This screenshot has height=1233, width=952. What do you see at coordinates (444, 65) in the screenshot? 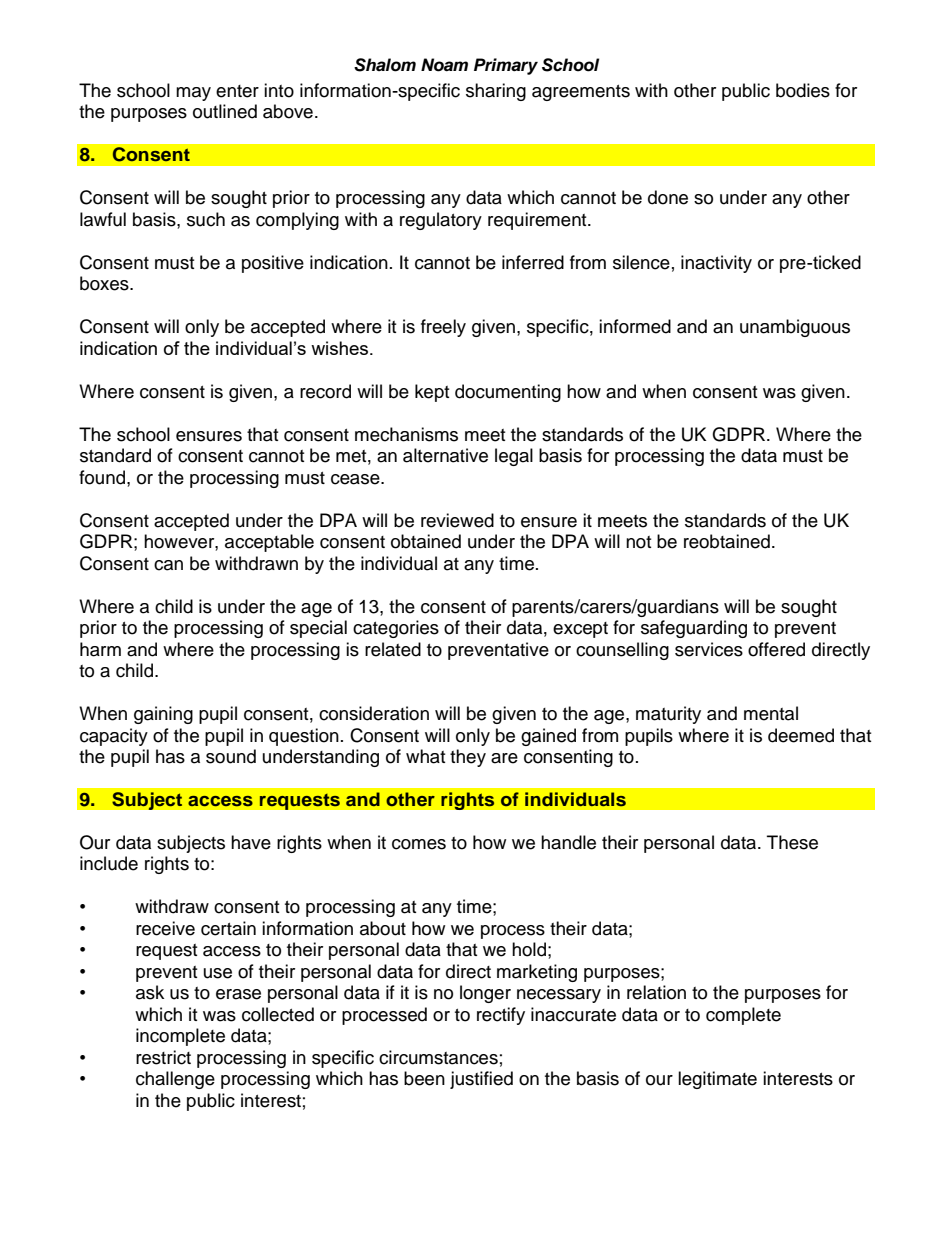
I see `Noam` at bounding box center [444, 65].
